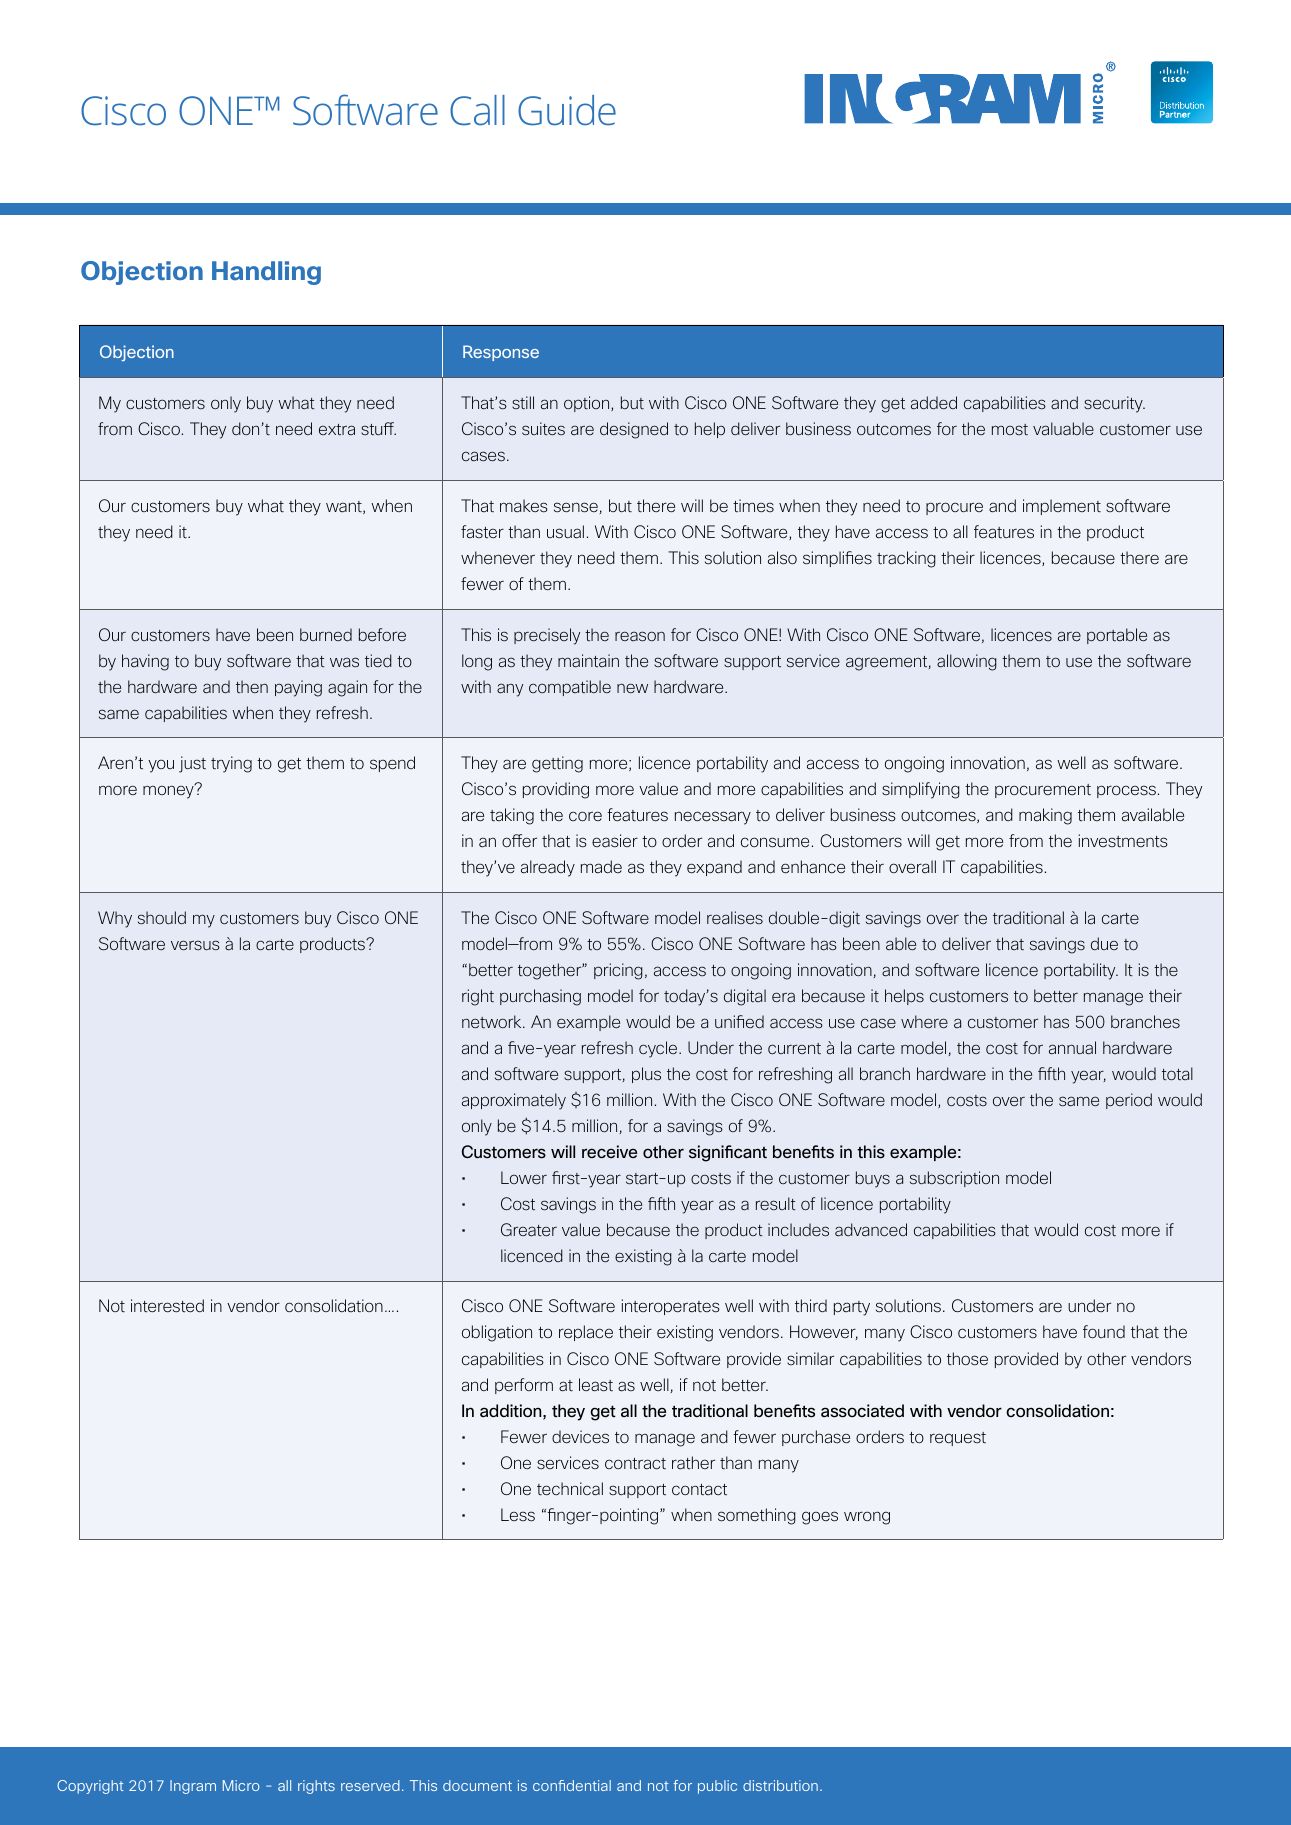  Describe the element at coordinates (632, 688) in the document. I see `new` at that location.
